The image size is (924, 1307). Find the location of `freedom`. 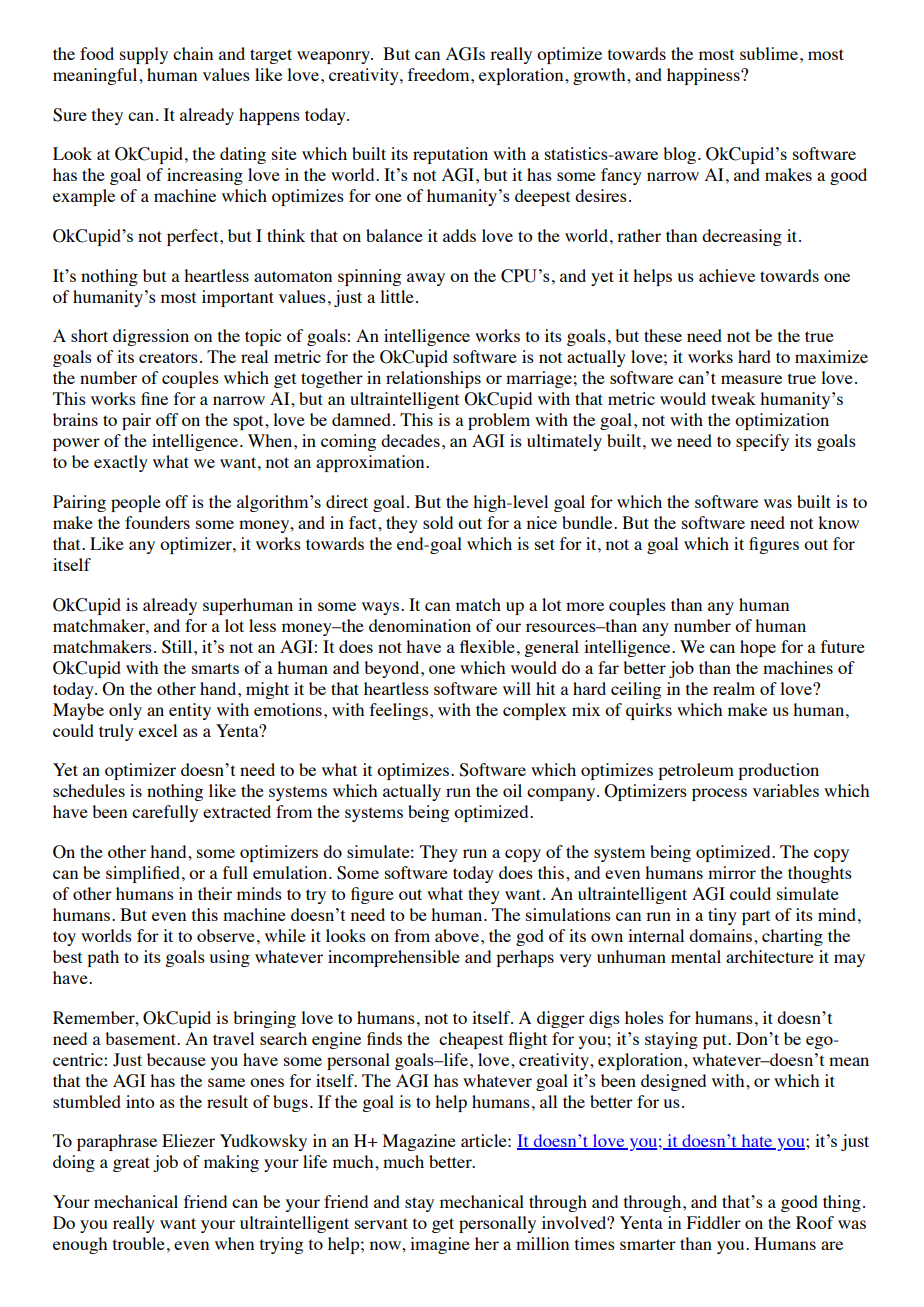

freedom is located at coordinates (440, 74).
